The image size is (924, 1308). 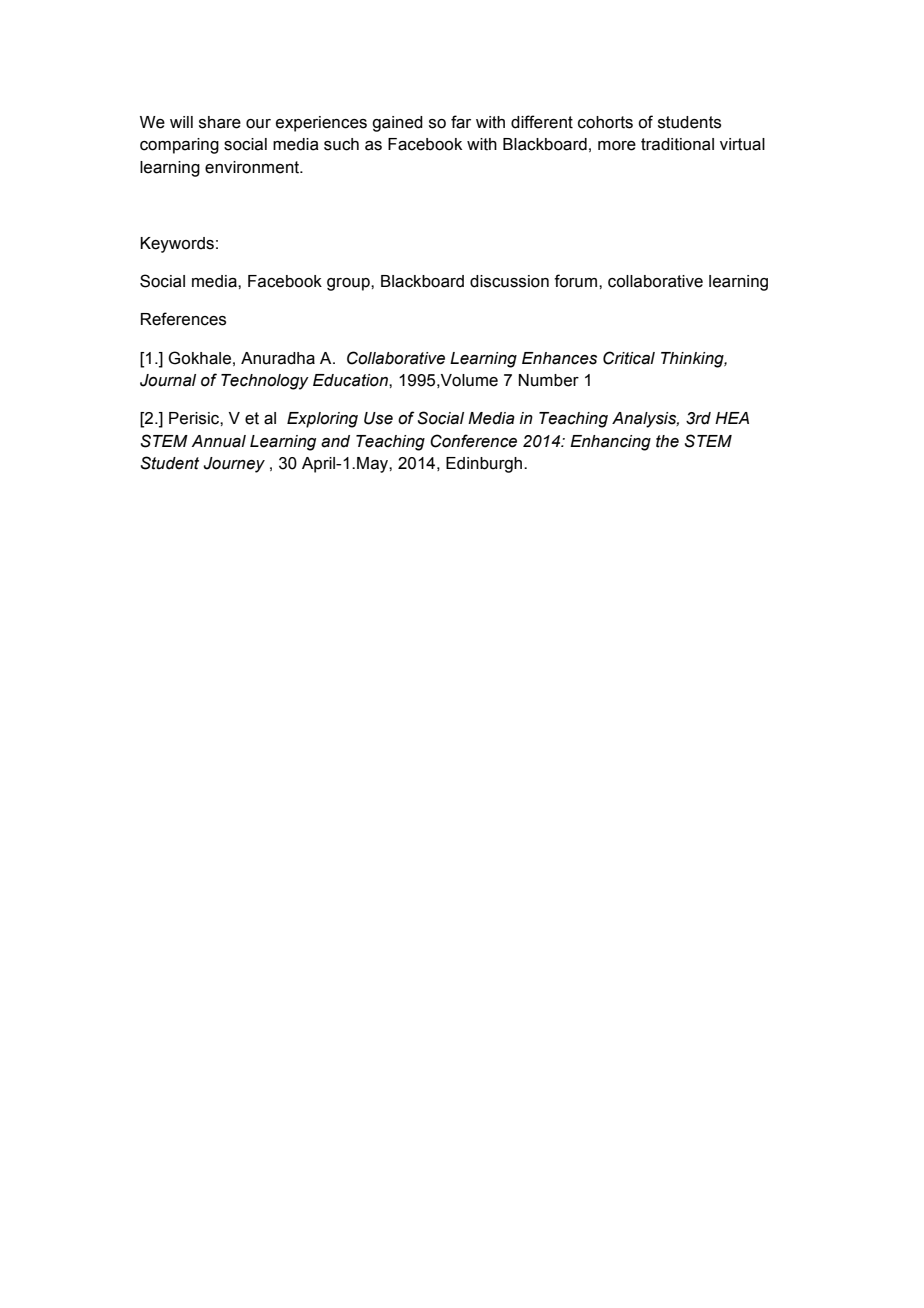 What do you see at coordinates (177, 245) in the screenshot?
I see `Keywords` at bounding box center [177, 245].
